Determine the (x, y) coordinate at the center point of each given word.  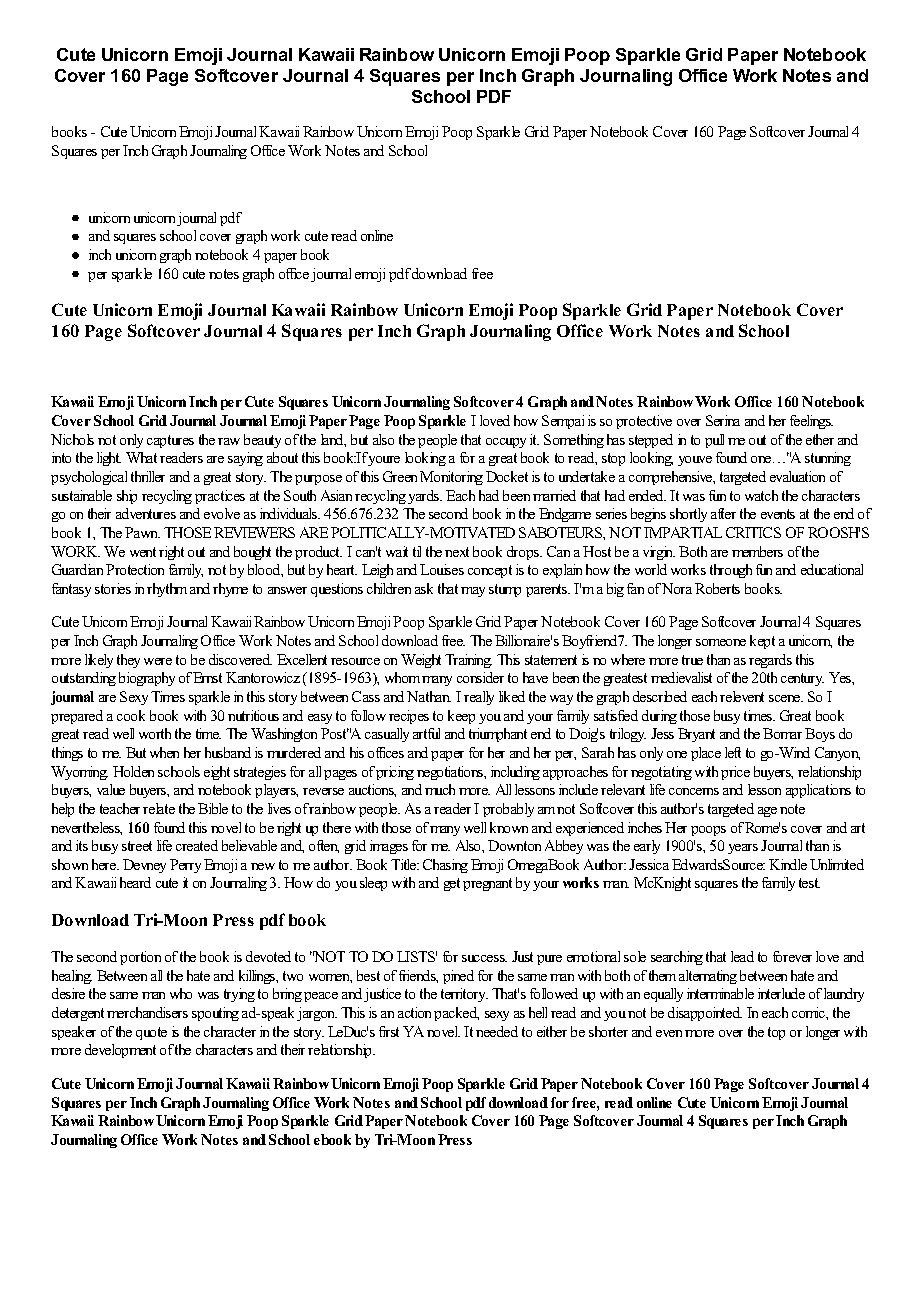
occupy (506, 443)
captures (170, 441)
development (120, 1051)
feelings (811, 422)
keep (461, 717)
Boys (820, 735)
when (164, 752)
